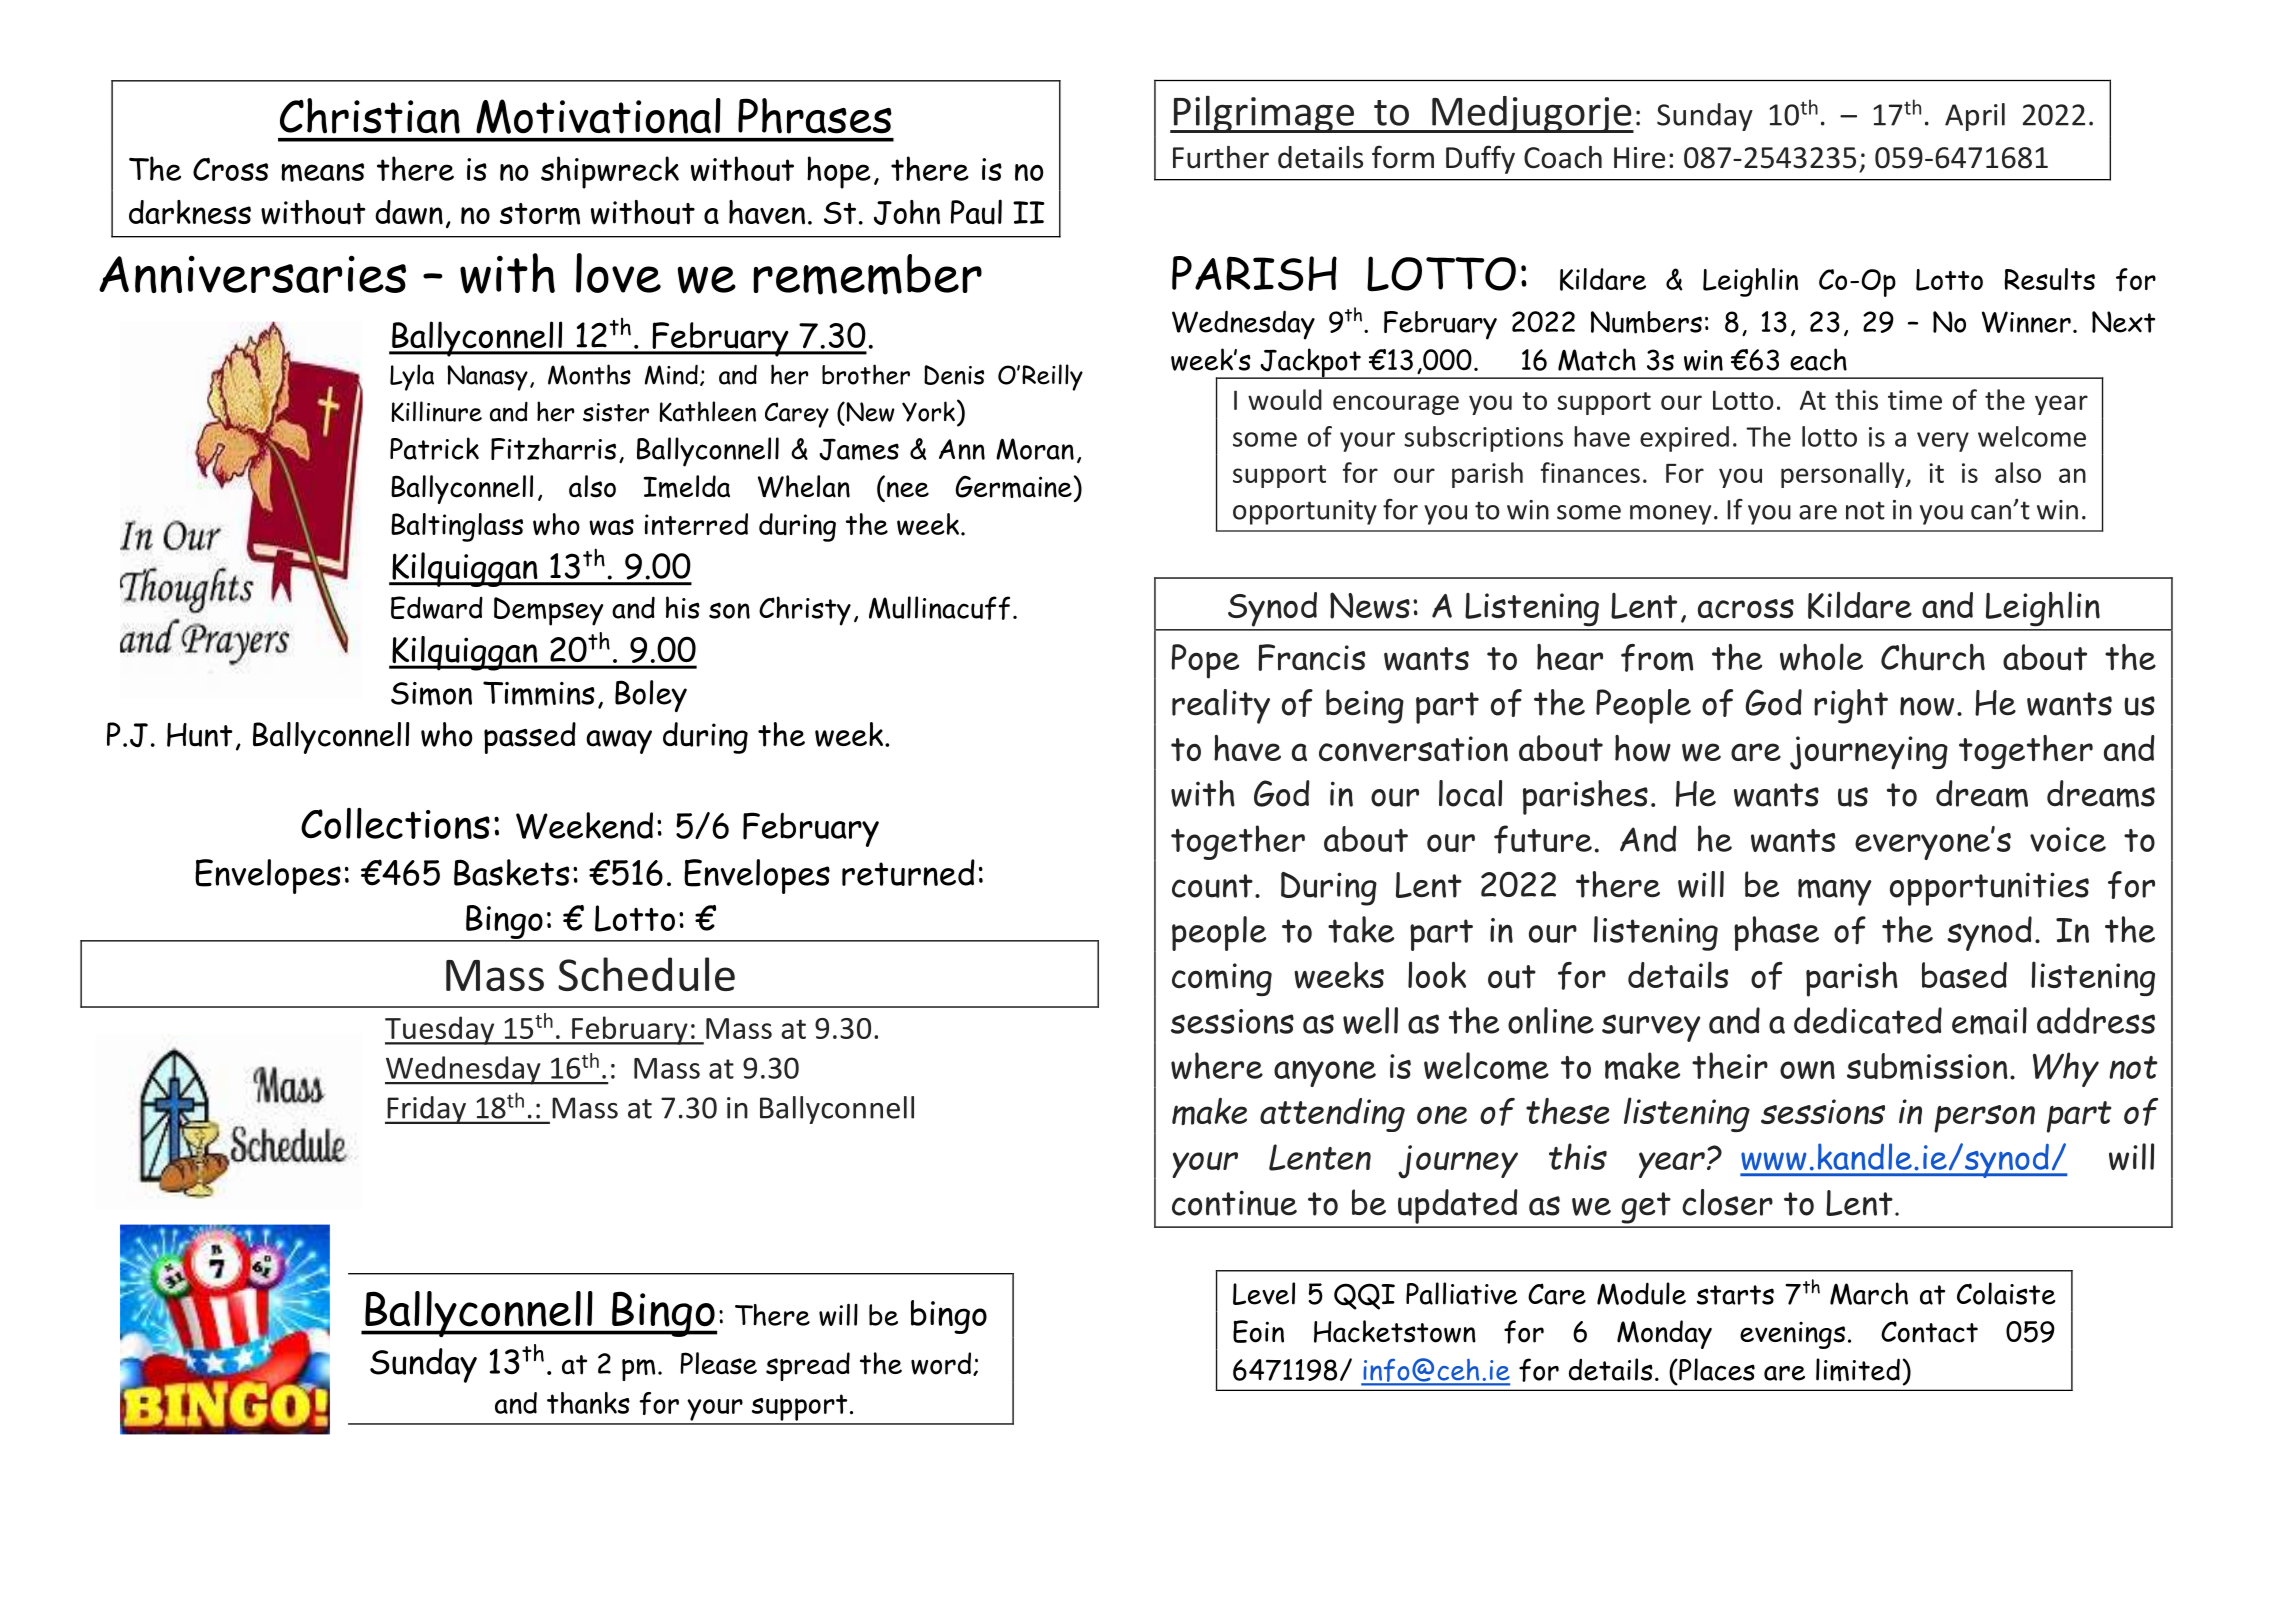 Image resolution: width=2287 pixels, height=1616 pixels. I want to click on now, so click(1927, 706).
